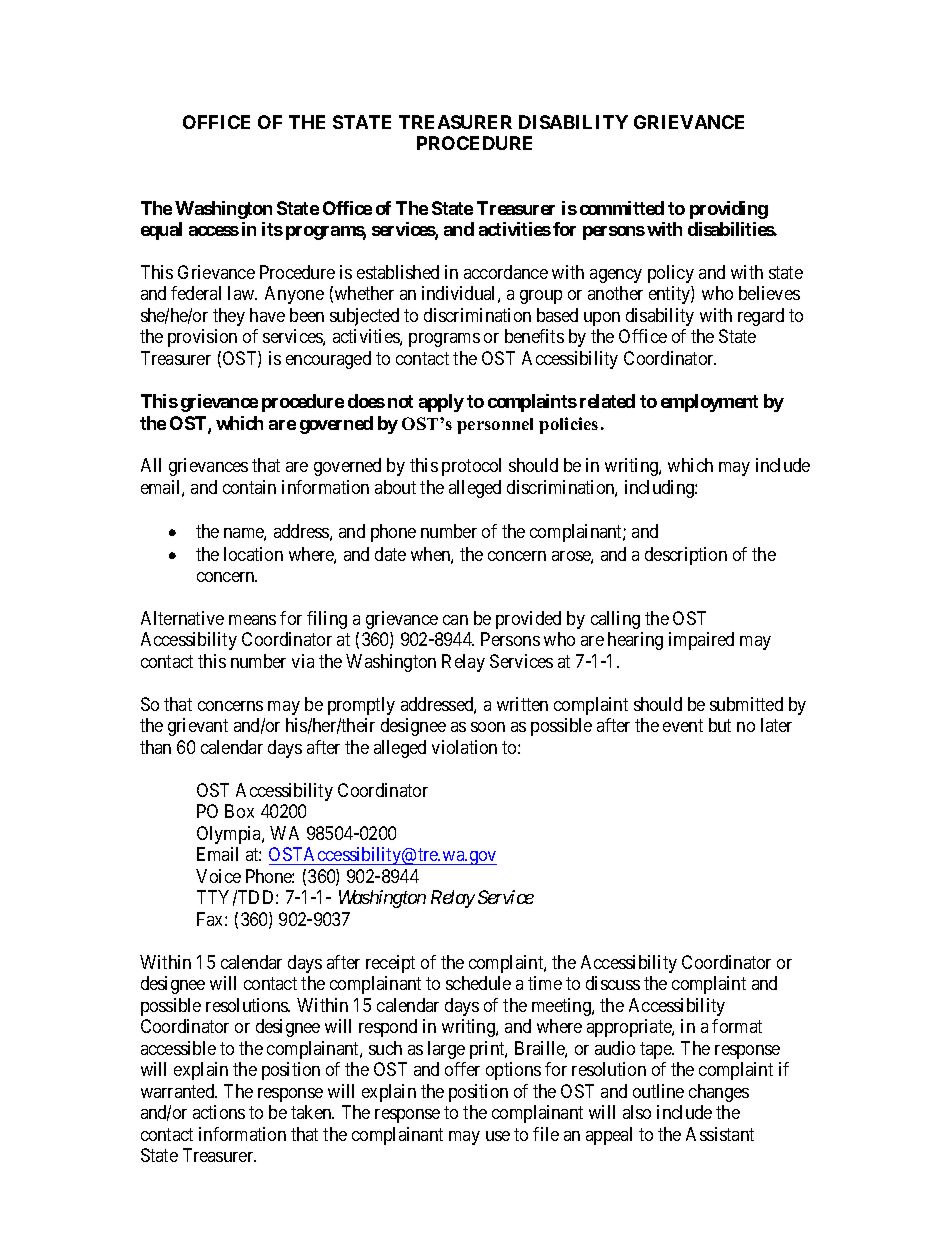 The width and height of the screenshot is (952, 1233). What do you see at coordinates (506, 272) in the screenshot?
I see `accordance` at bounding box center [506, 272].
